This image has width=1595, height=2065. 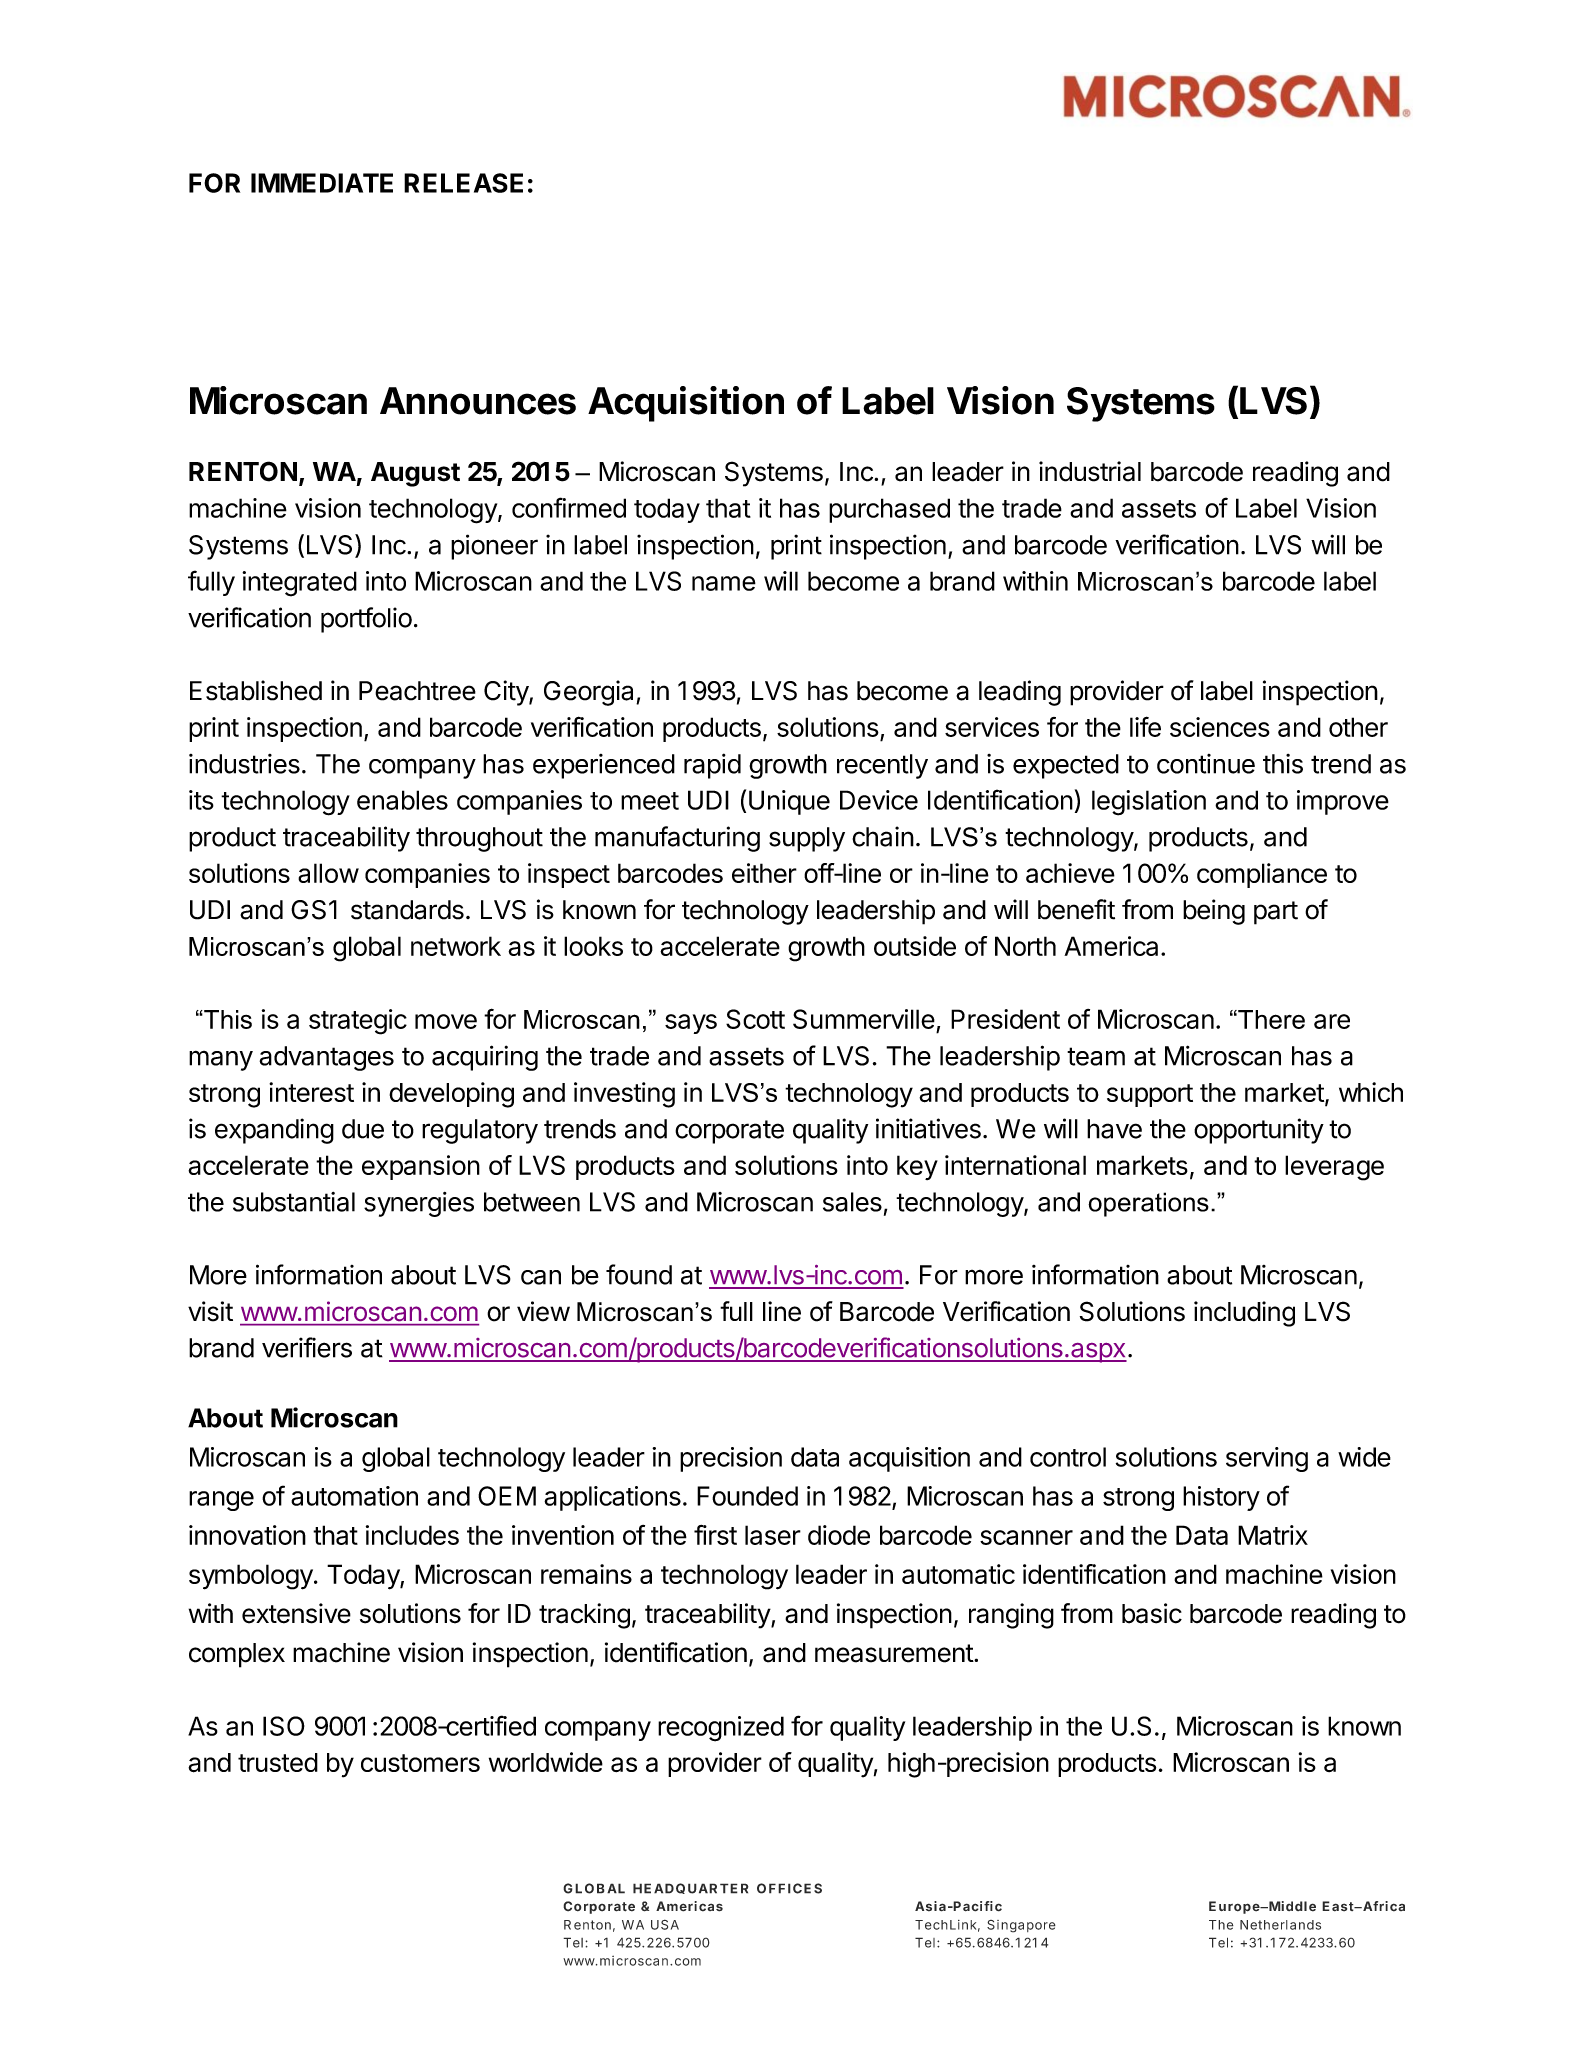 What do you see at coordinates (278, 1762) in the image?
I see `trusted` at bounding box center [278, 1762].
